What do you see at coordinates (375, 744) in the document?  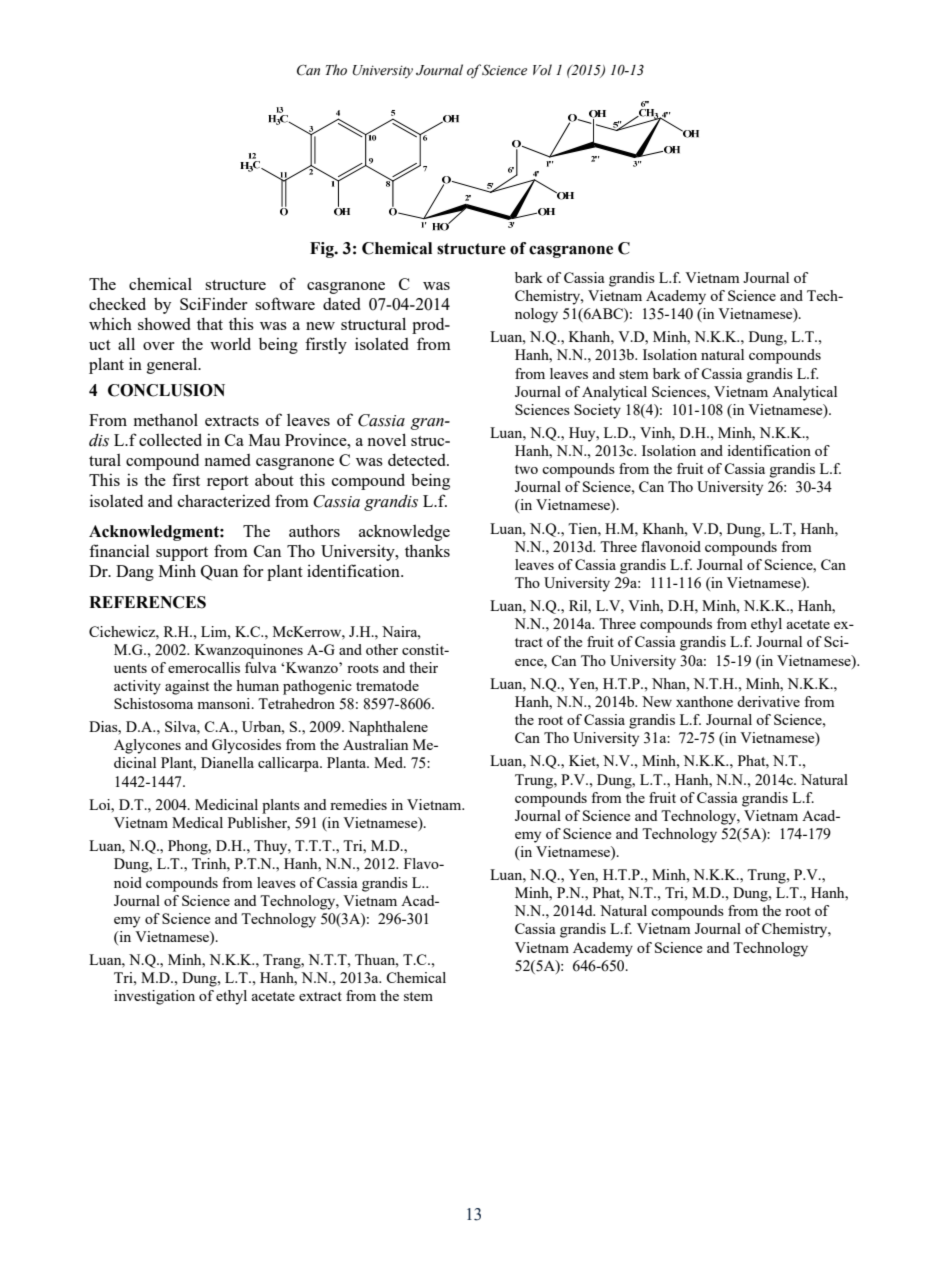 I see `Australian` at bounding box center [375, 744].
